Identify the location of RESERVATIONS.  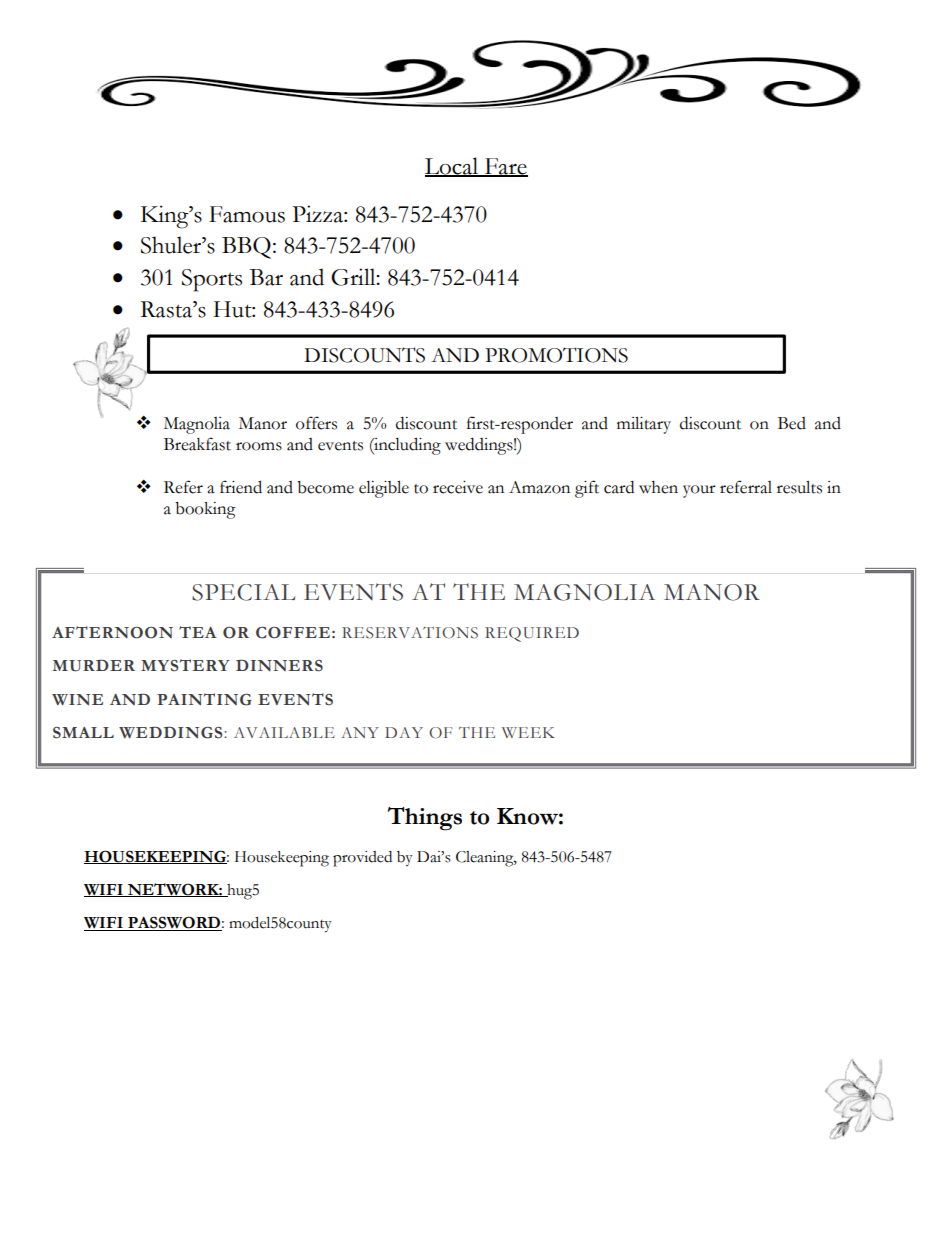
(410, 633).
